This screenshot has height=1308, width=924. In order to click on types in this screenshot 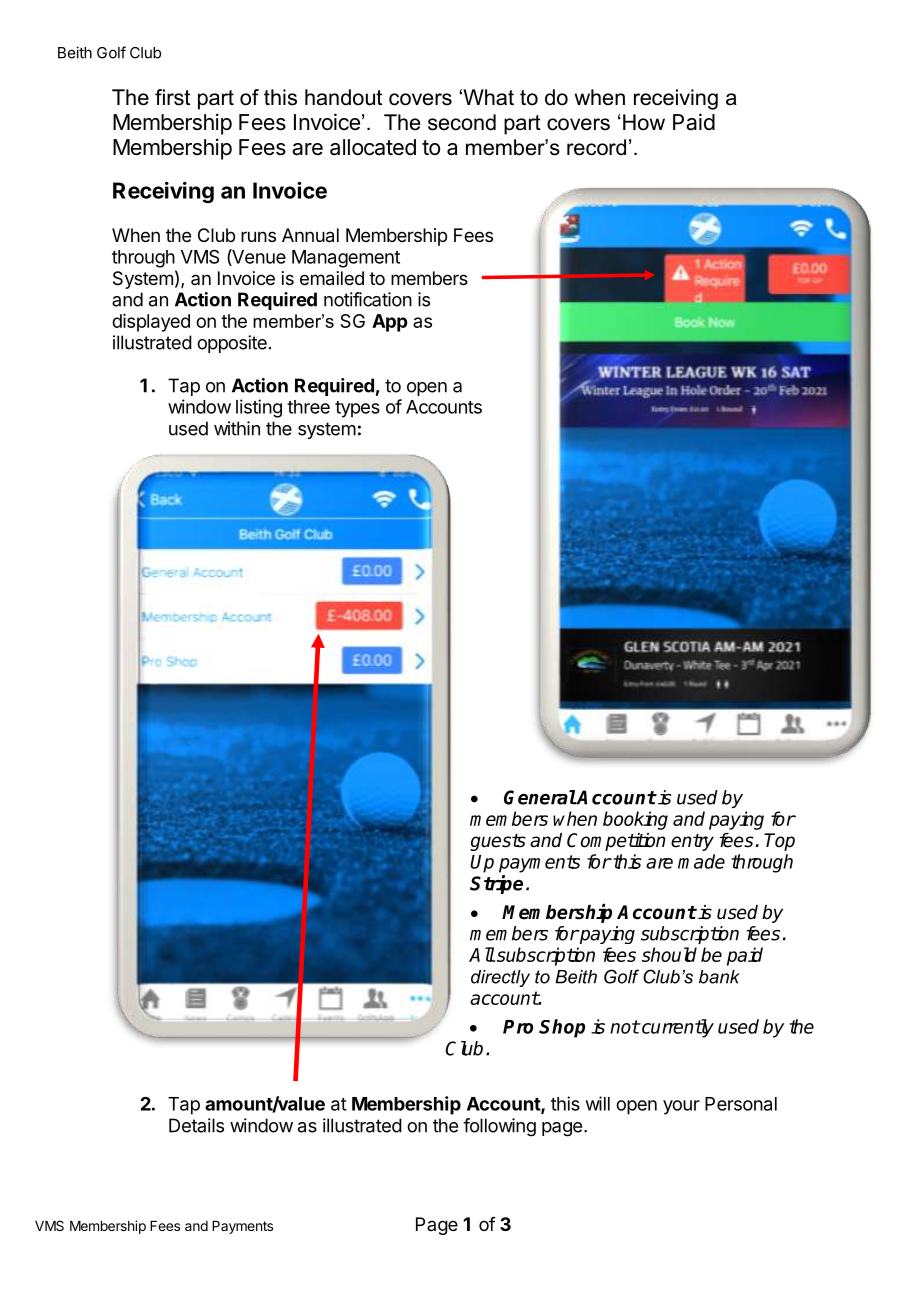, I will do `click(357, 409)`.
